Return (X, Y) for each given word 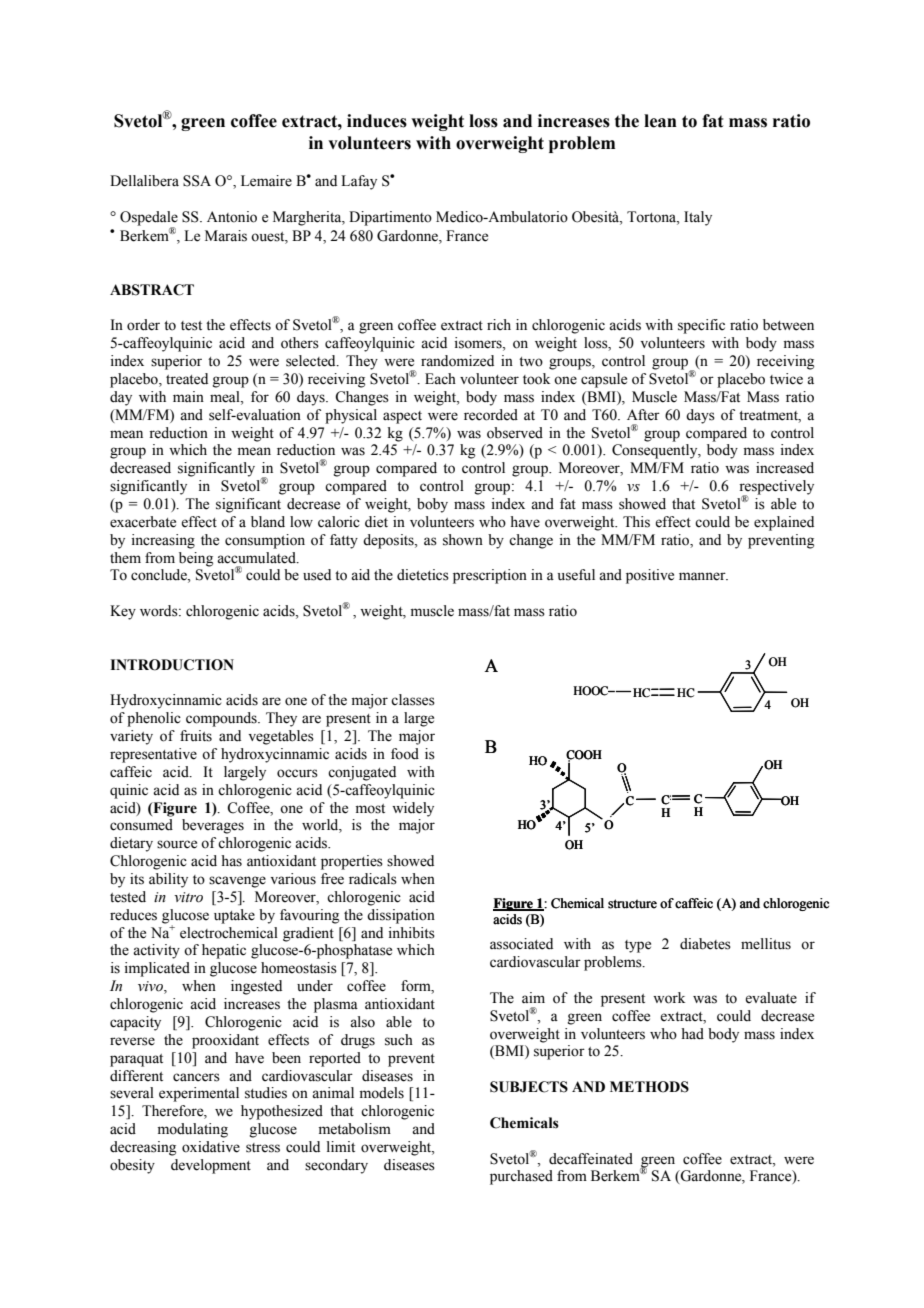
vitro (188, 897)
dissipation (401, 916)
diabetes (705, 944)
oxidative (211, 1147)
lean (660, 121)
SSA (197, 181)
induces (377, 121)
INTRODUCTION (172, 665)
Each (440, 379)
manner (703, 576)
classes (413, 700)
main (188, 396)
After (643, 415)
